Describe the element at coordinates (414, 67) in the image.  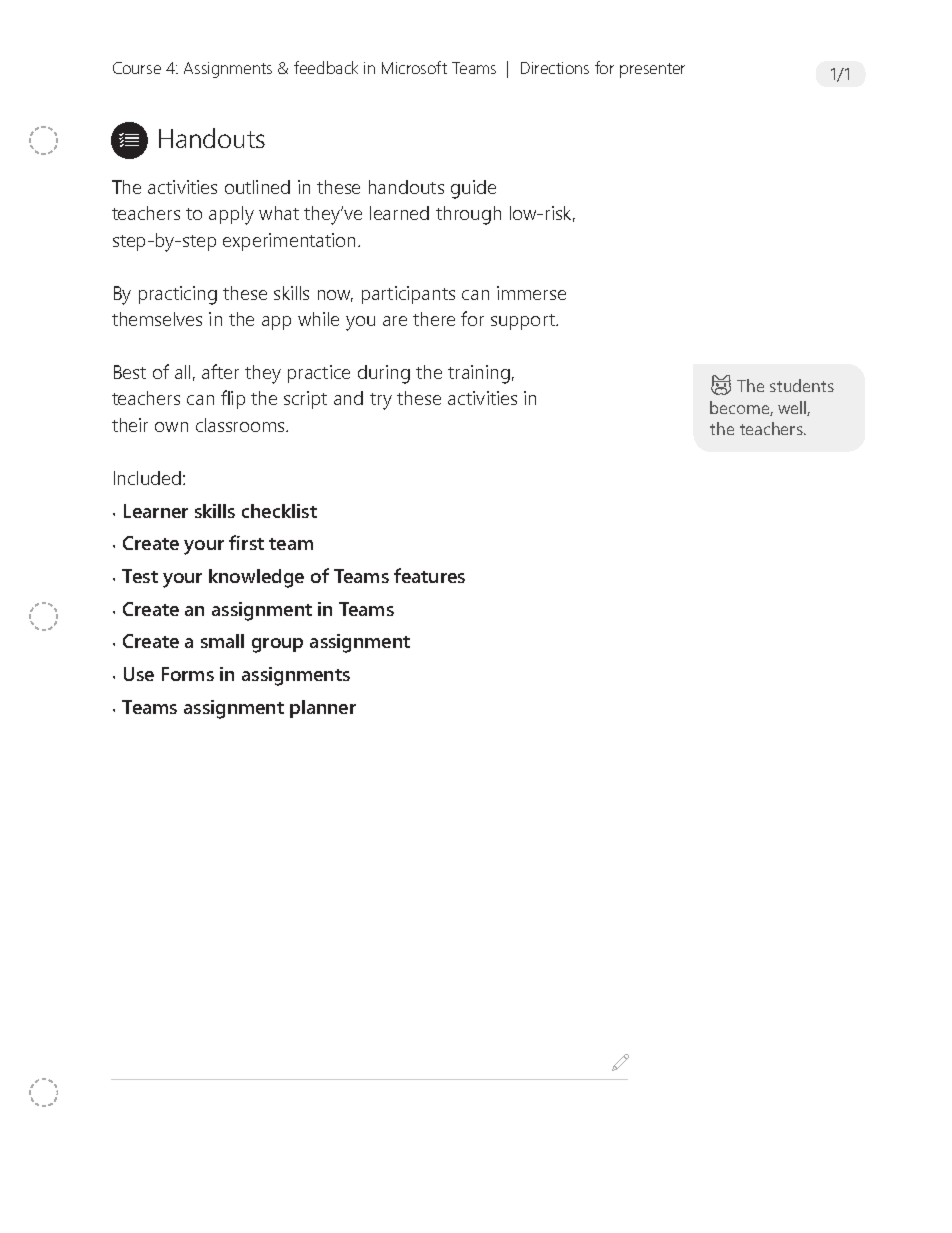
I see `Microsoft` at that location.
